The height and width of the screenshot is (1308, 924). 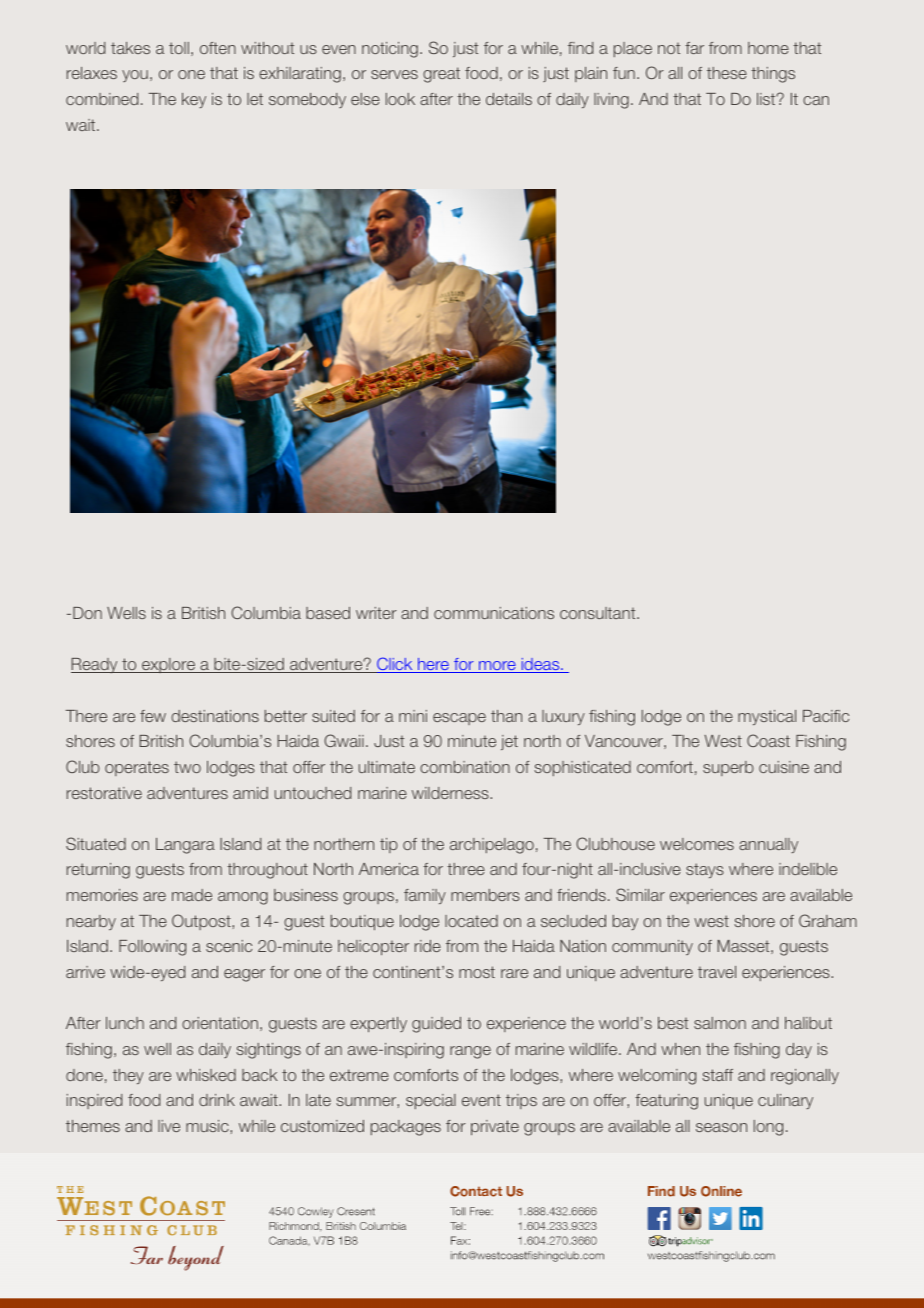 I want to click on live, so click(x=169, y=1126).
